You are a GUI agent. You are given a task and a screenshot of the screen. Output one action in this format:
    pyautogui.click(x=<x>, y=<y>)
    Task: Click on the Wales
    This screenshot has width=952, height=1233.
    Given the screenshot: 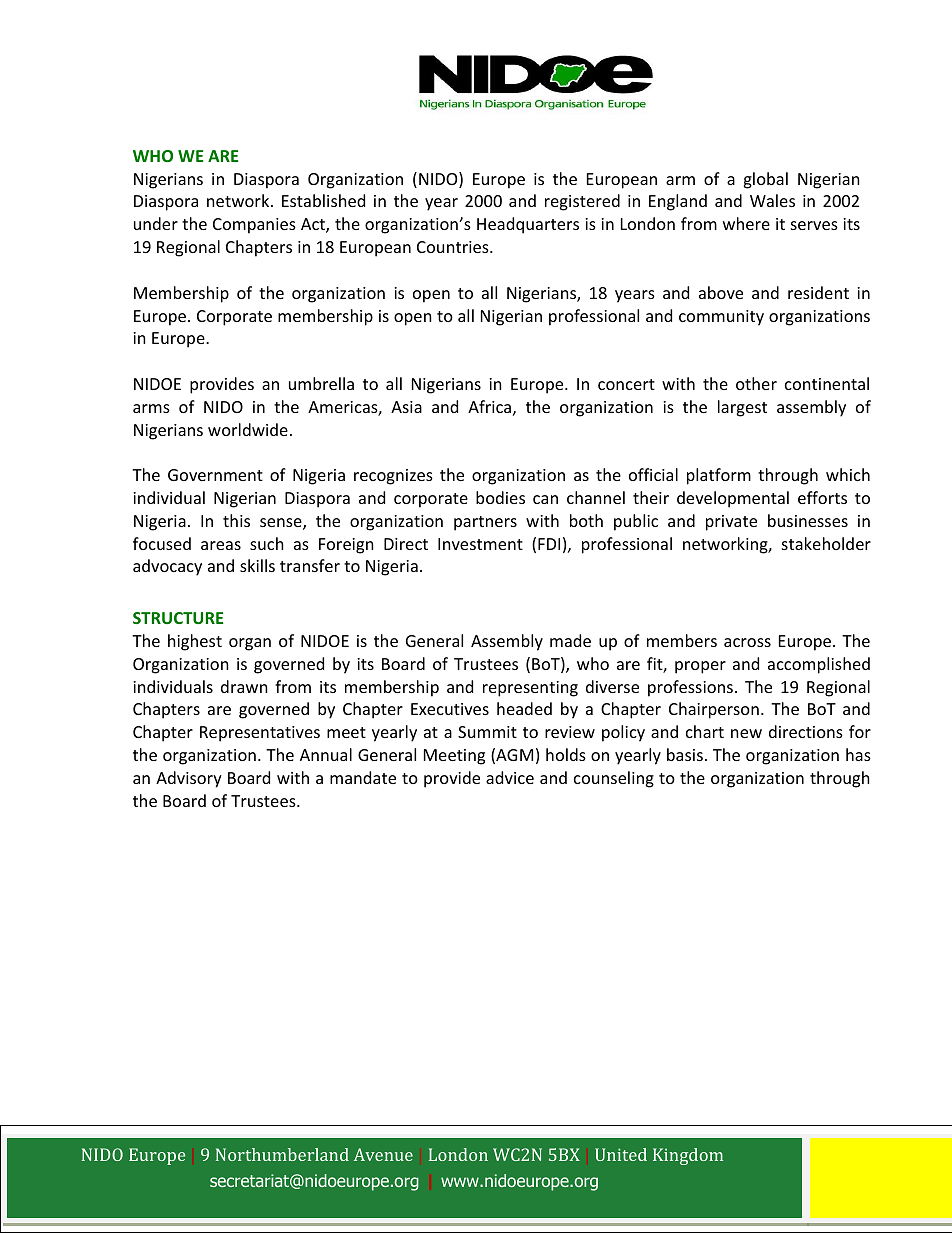 What is the action you would take?
    pyautogui.click(x=772, y=200)
